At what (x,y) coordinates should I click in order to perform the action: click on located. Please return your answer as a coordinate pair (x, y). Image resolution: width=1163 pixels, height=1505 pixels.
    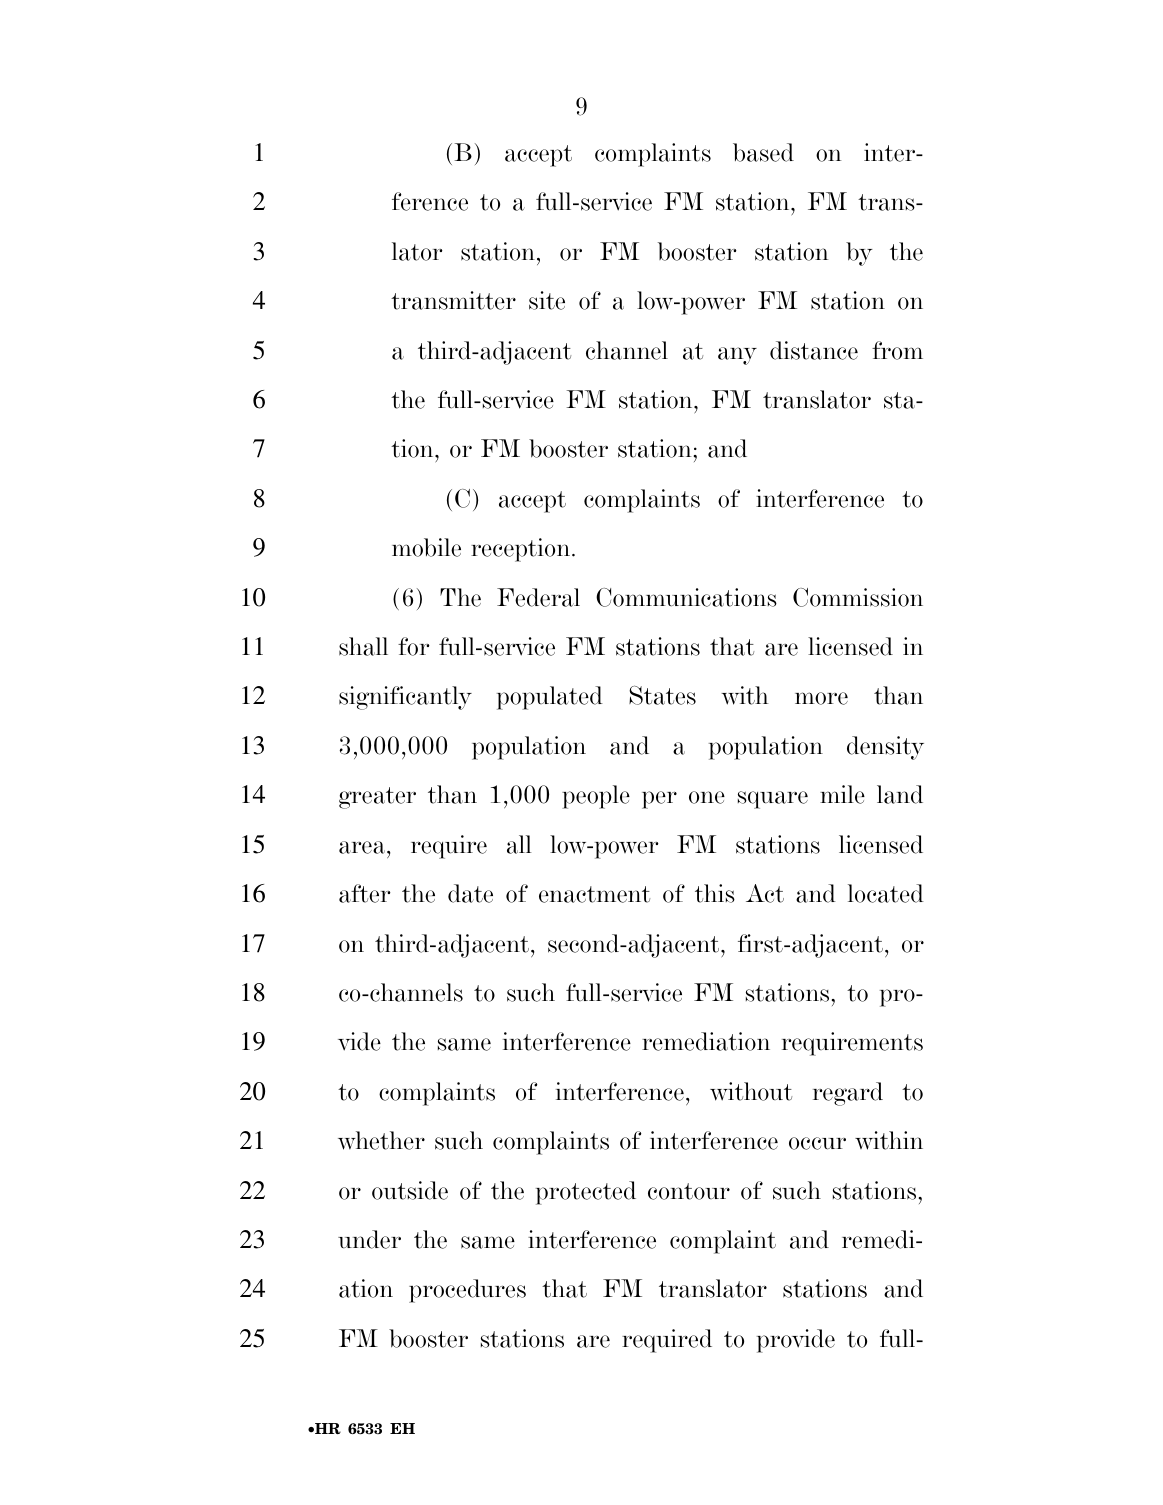
    Looking at the image, I should click on (886, 893).
